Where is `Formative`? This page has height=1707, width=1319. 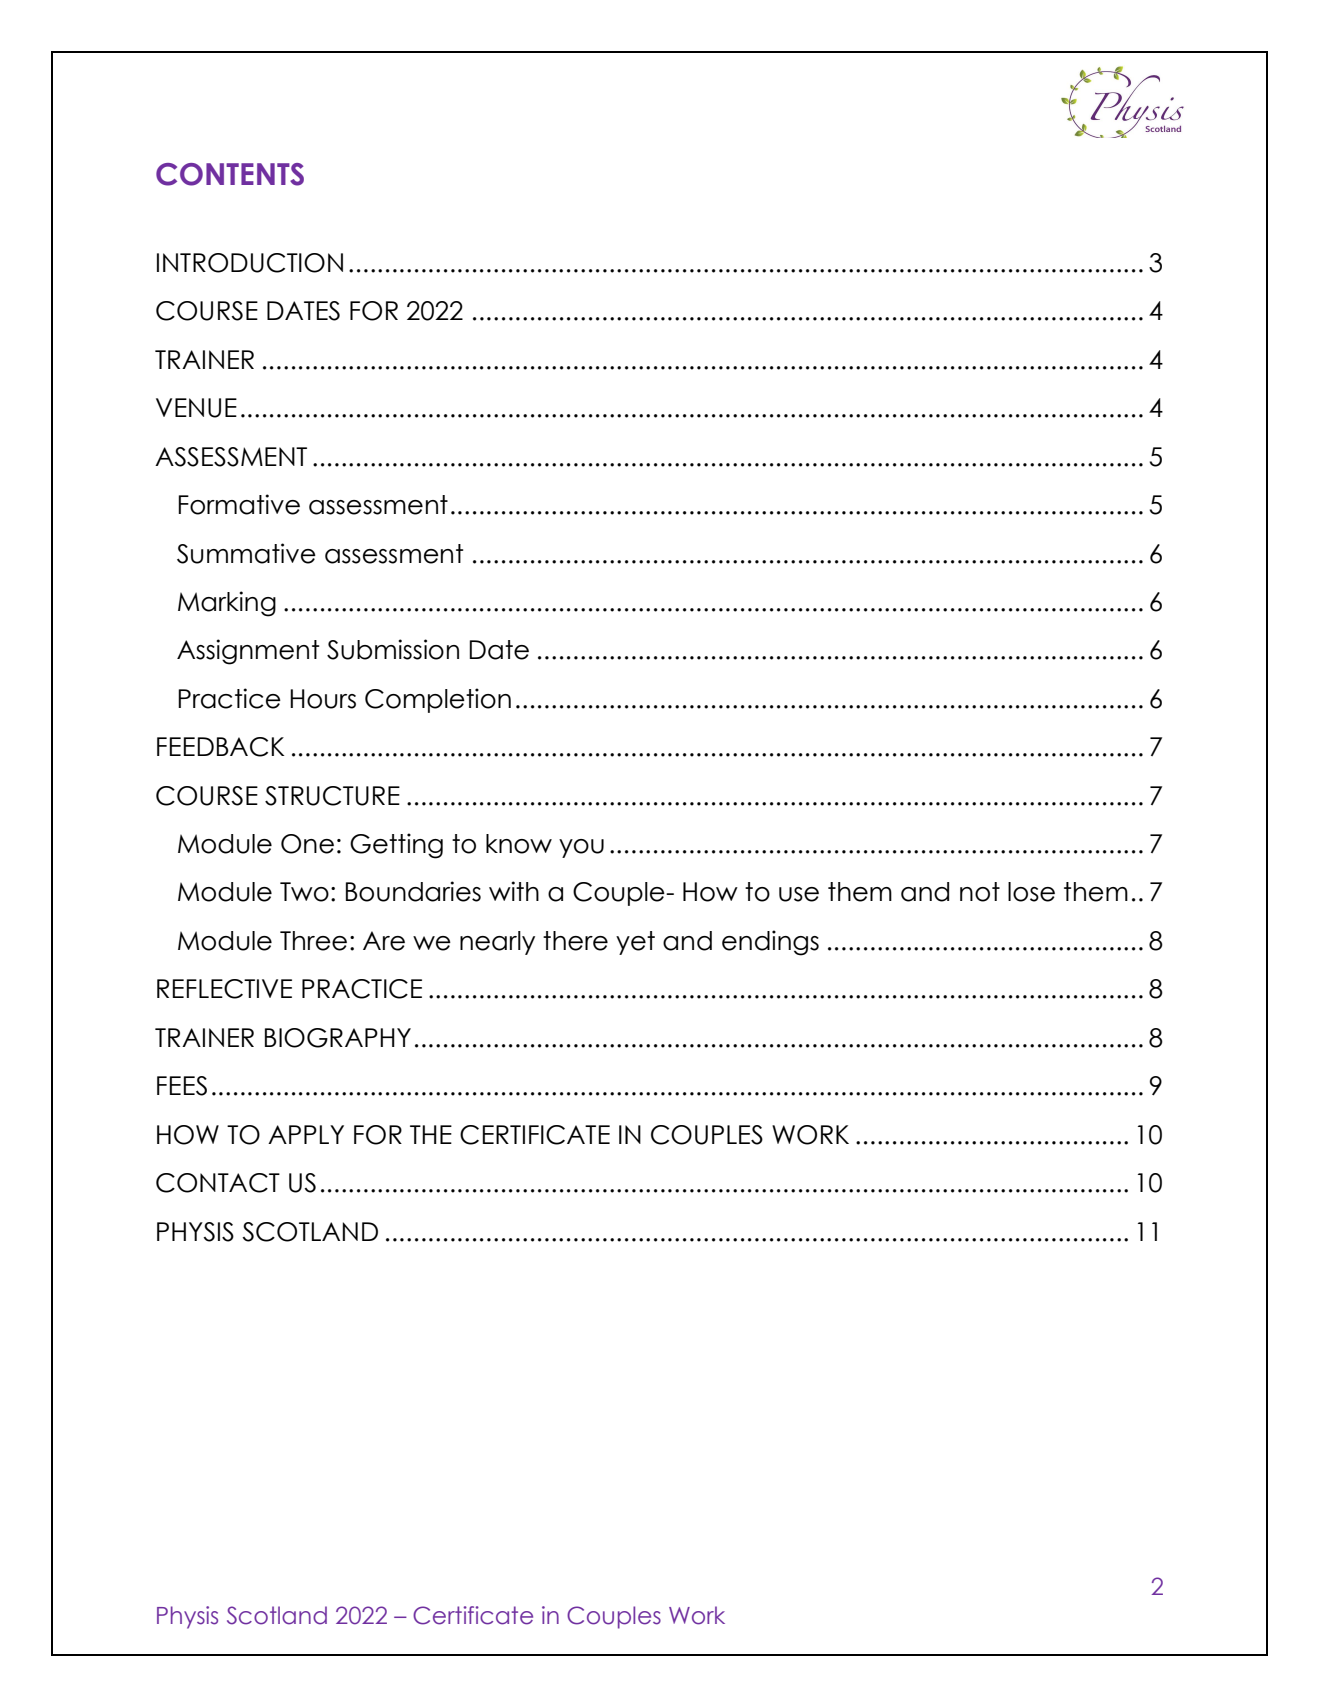
Formative is located at coordinates (239, 504).
